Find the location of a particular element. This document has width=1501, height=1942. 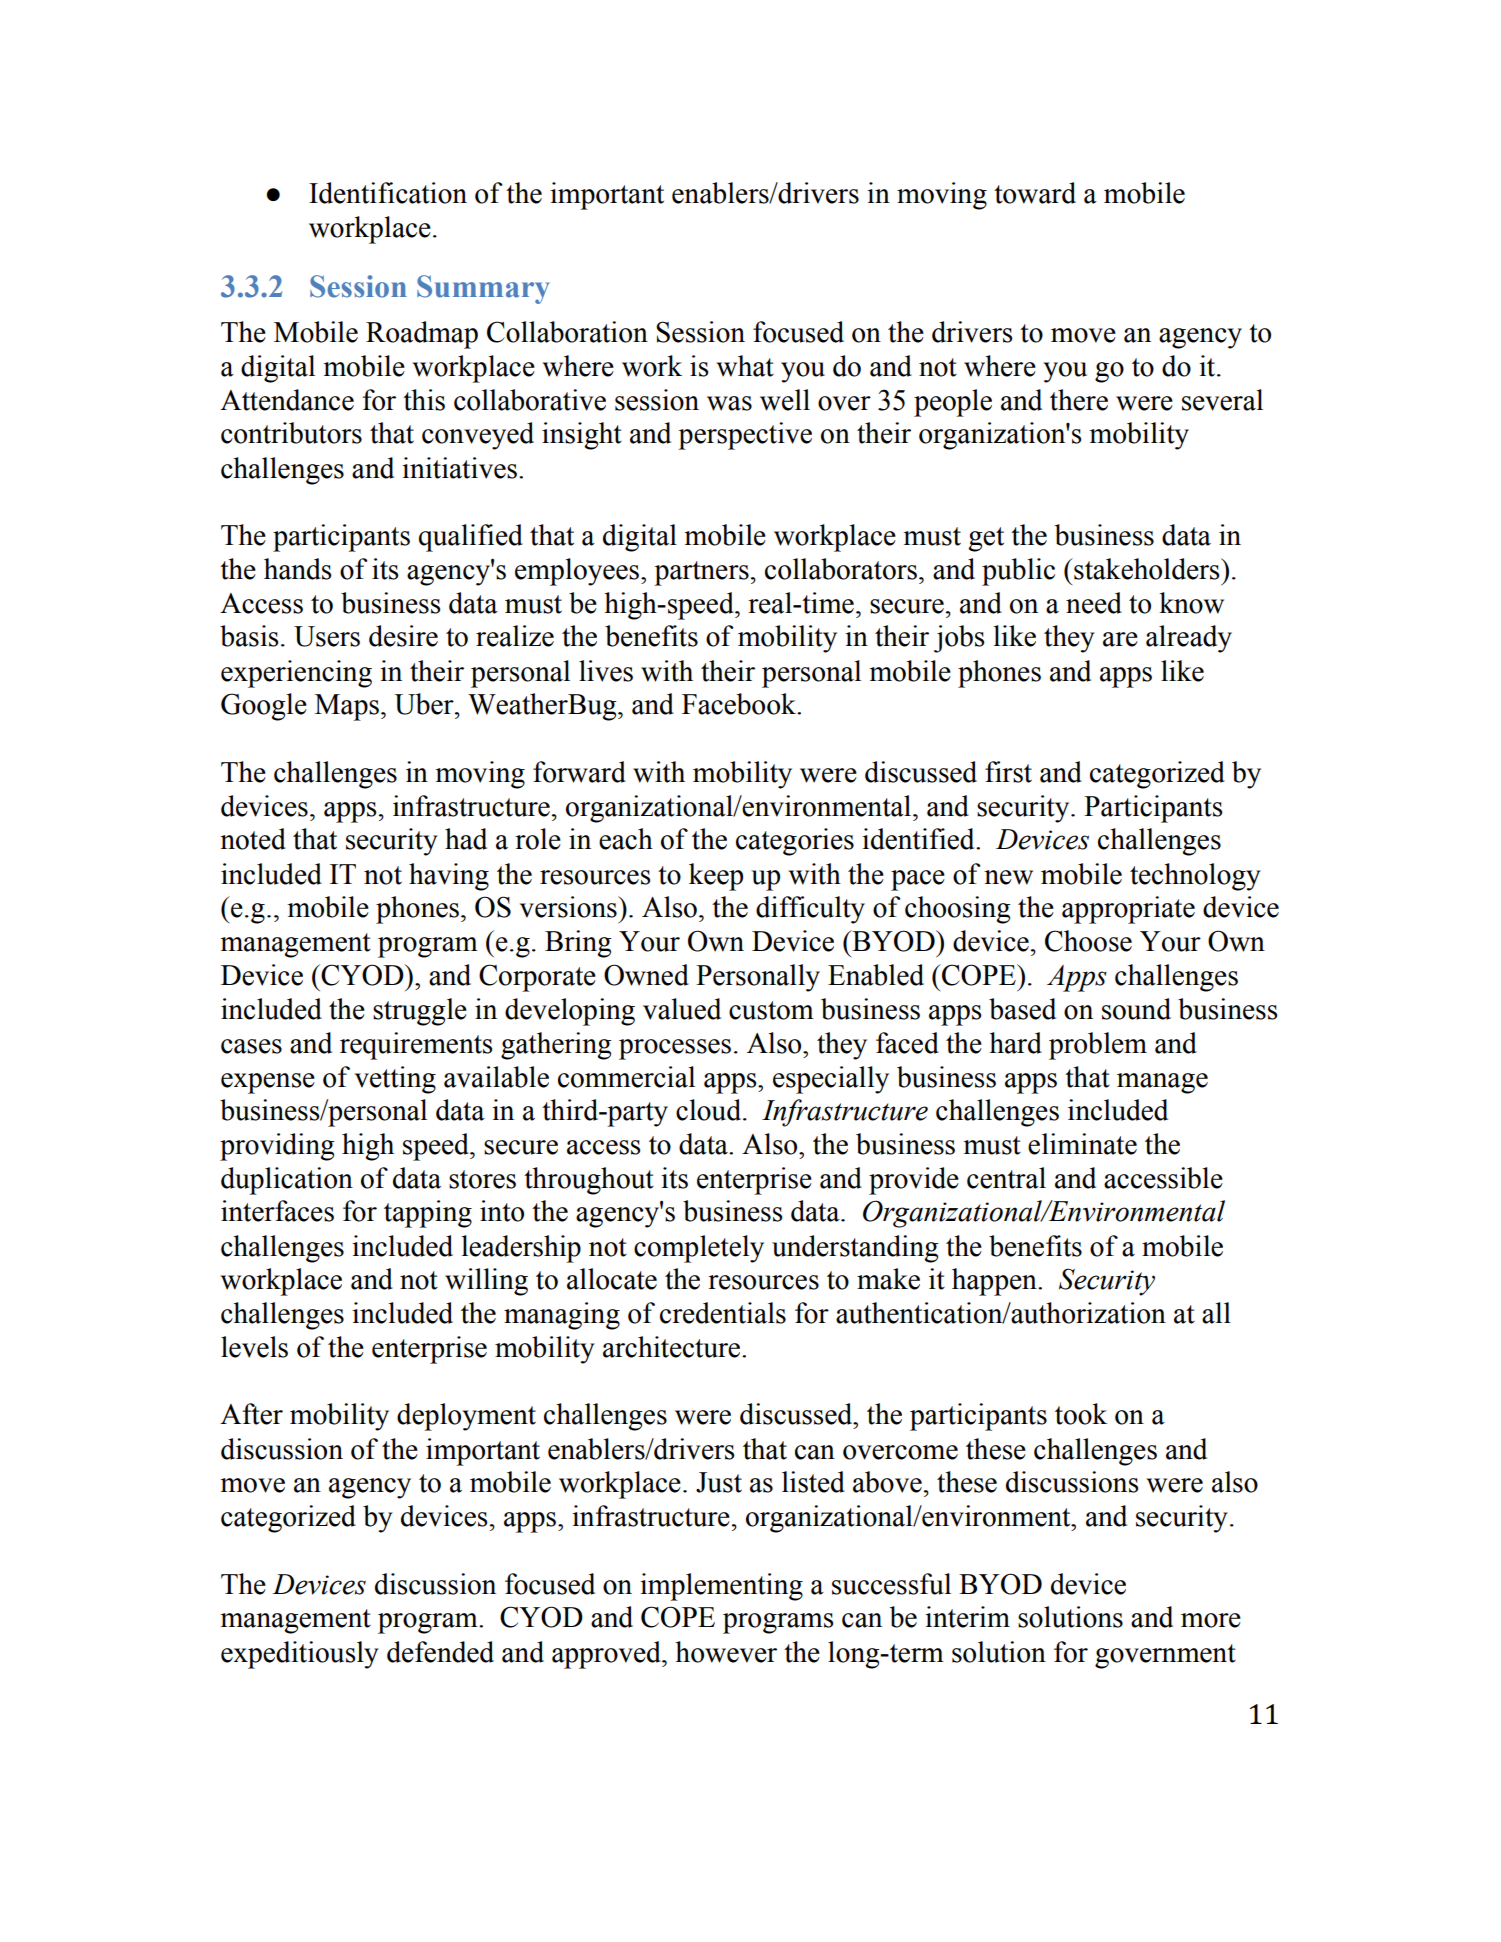

Identification is located at coordinates (388, 193).
